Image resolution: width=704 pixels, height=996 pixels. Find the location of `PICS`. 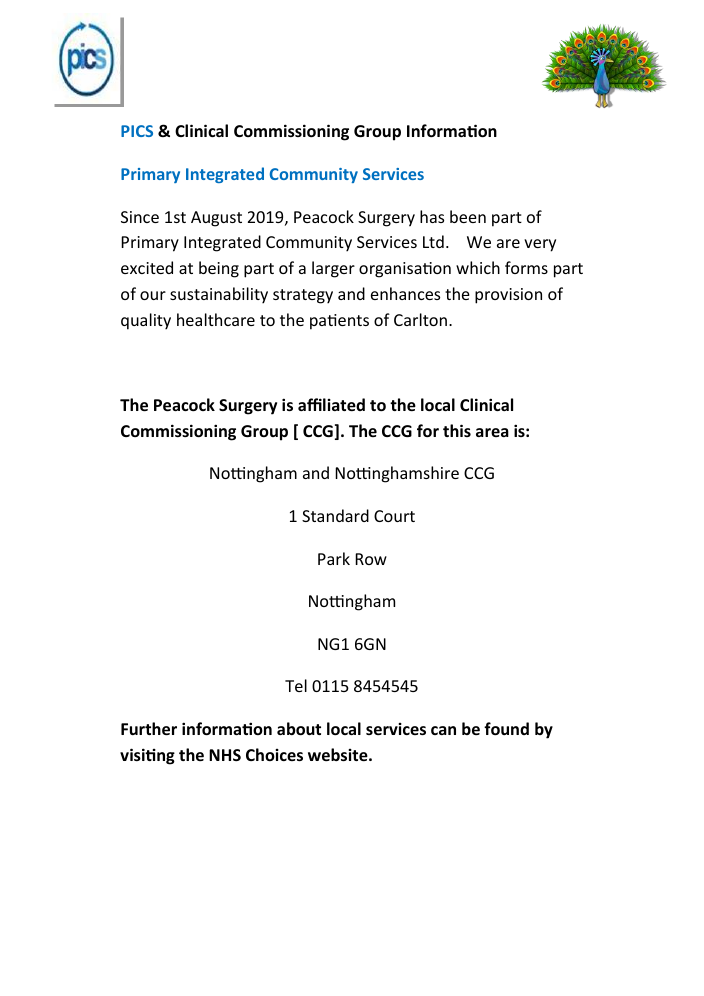

PICS is located at coordinates (137, 131).
